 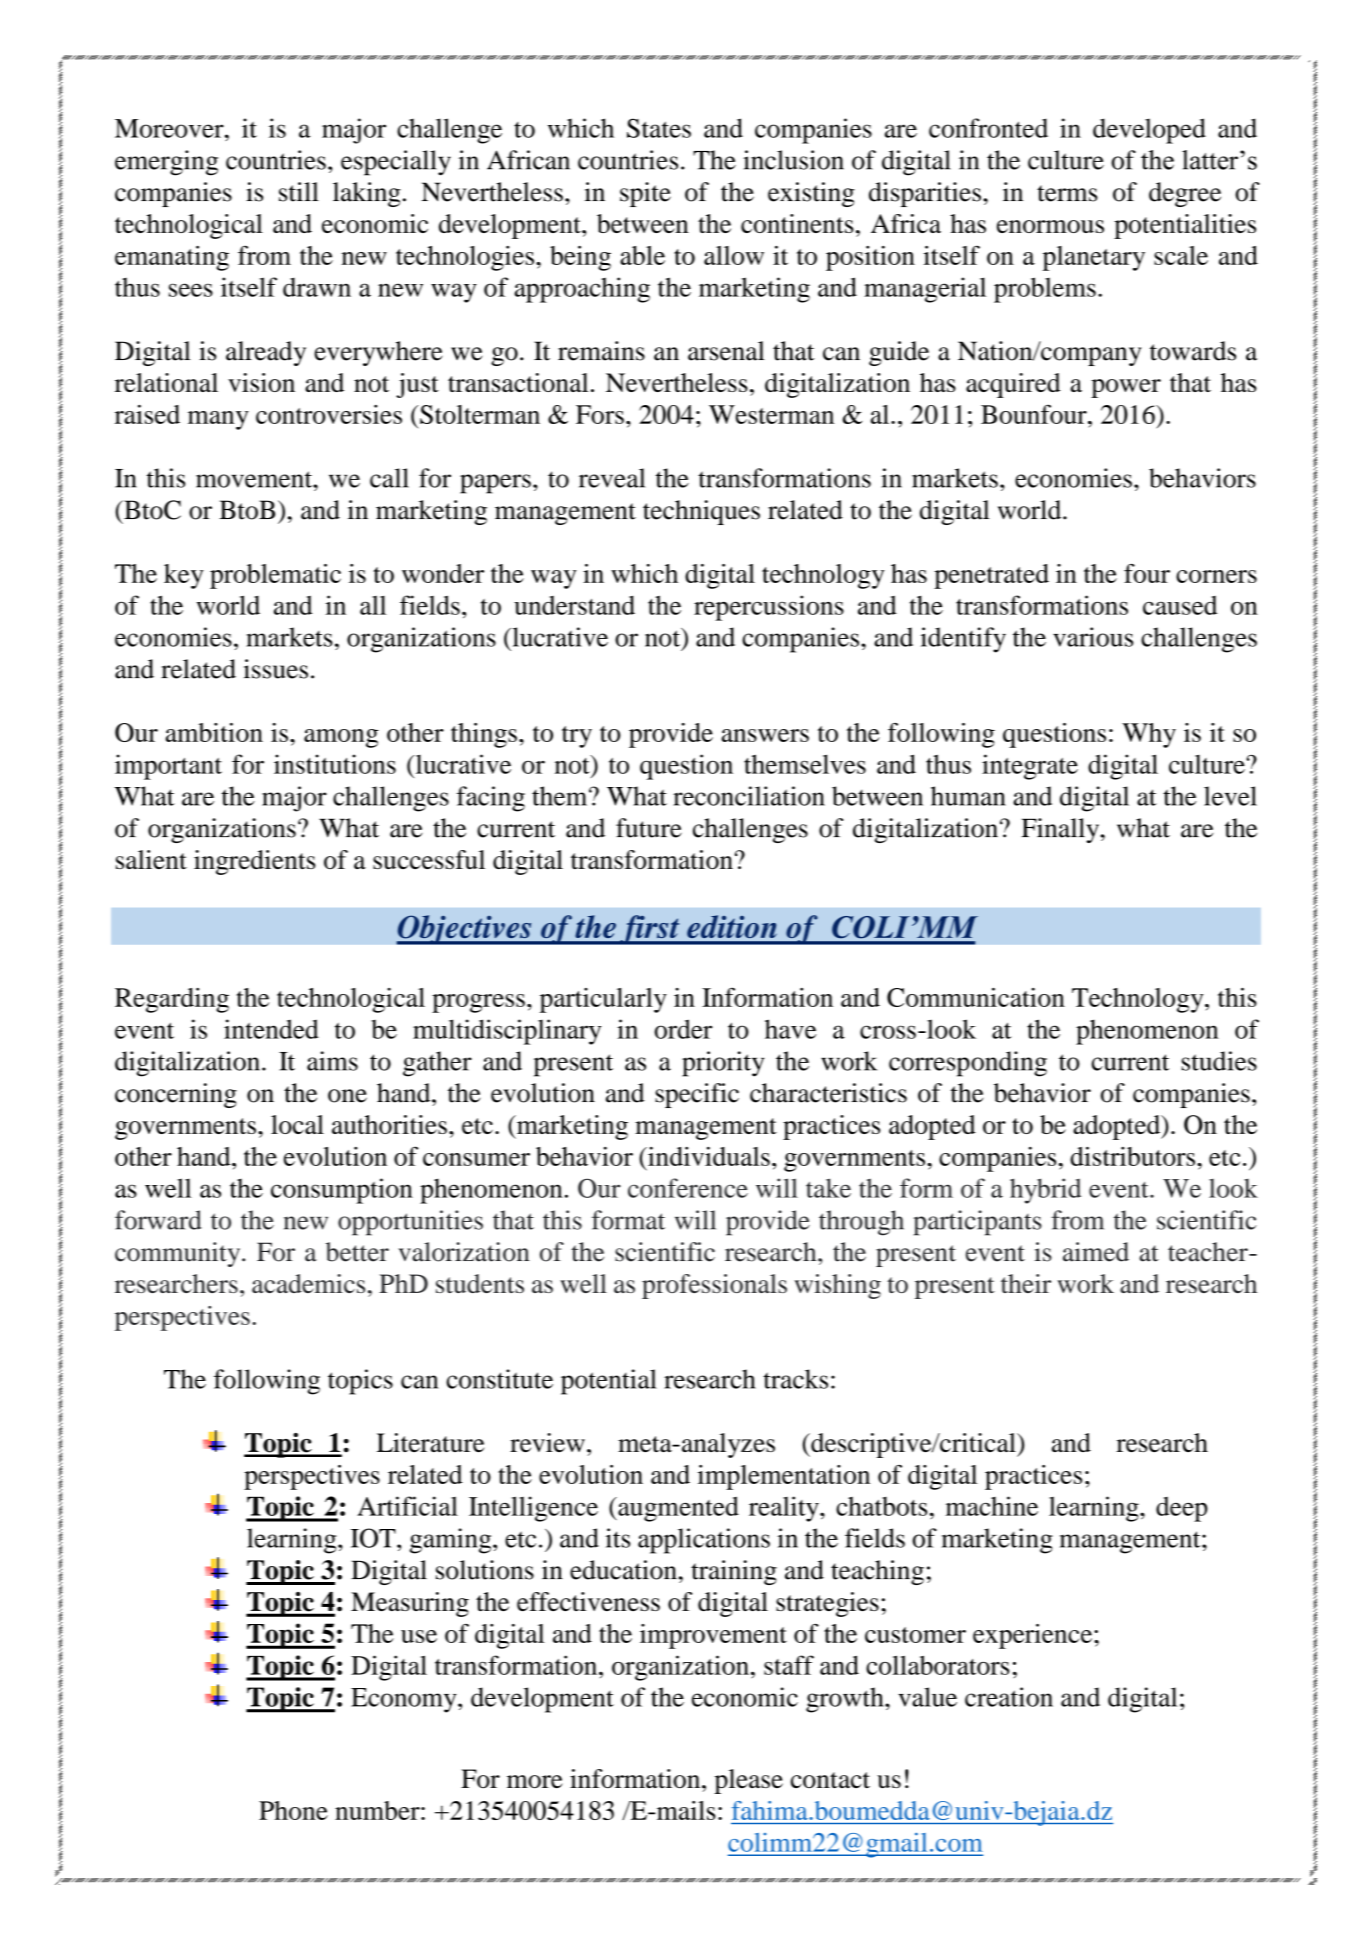 I want to click on specific, so click(x=697, y=1095).
